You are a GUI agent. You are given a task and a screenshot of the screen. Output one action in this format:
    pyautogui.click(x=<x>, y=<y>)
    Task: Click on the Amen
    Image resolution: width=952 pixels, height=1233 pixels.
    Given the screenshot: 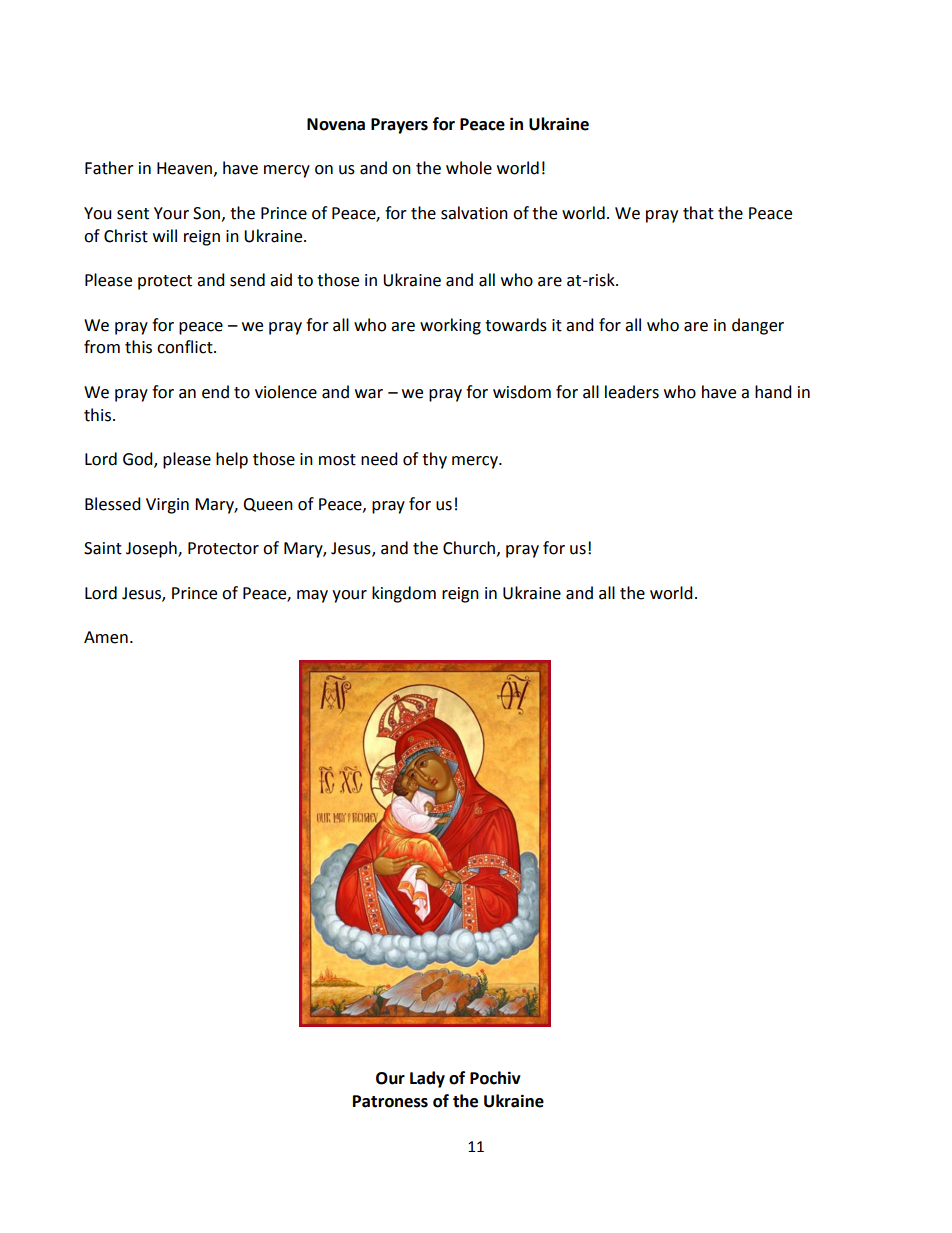 What is the action you would take?
    pyautogui.click(x=106, y=637)
